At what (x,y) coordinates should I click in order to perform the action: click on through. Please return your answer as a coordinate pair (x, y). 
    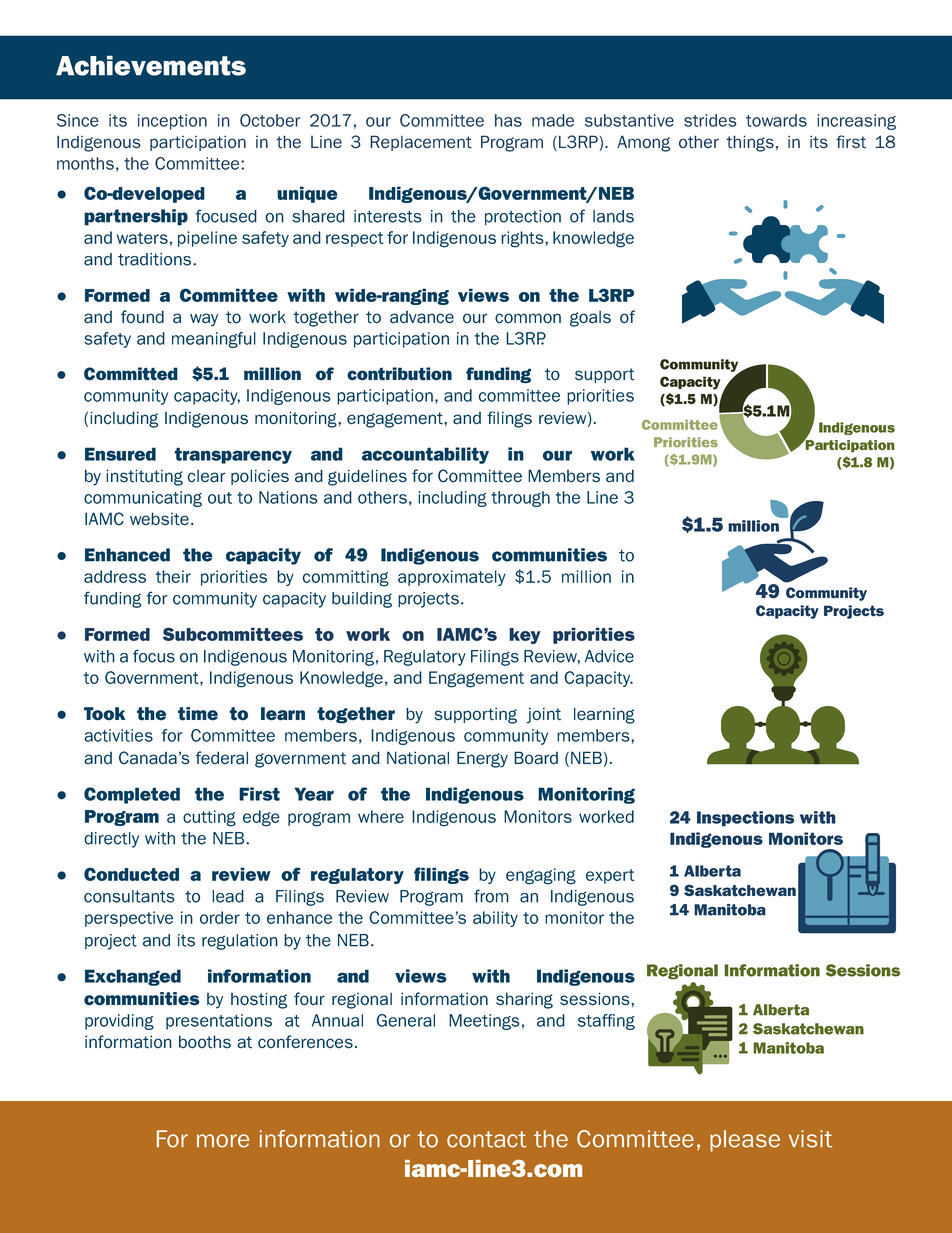
    Looking at the image, I should click on (520, 499).
